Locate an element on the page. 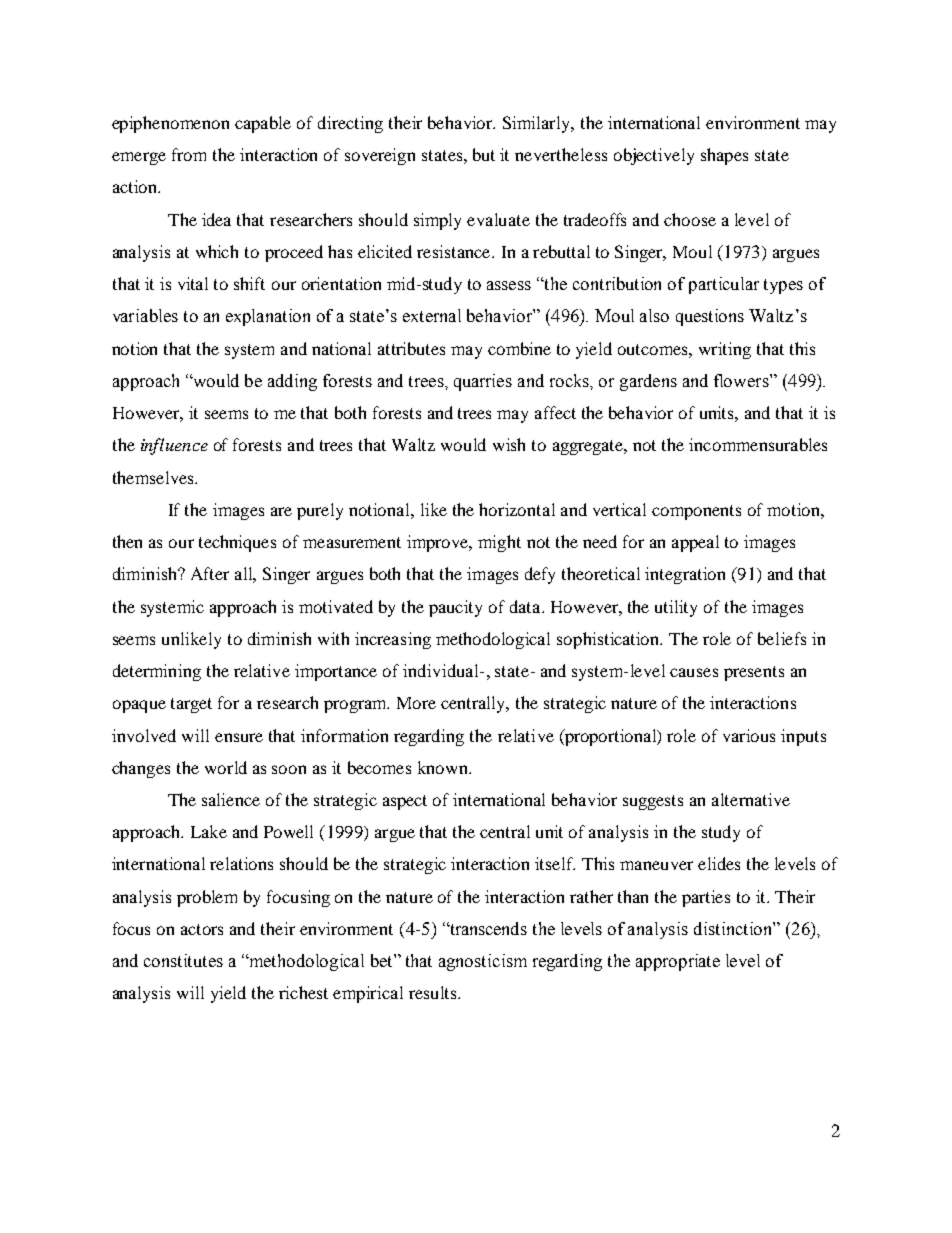 The width and height of the image is (952, 1233). appropriate is located at coordinates (678, 962).
